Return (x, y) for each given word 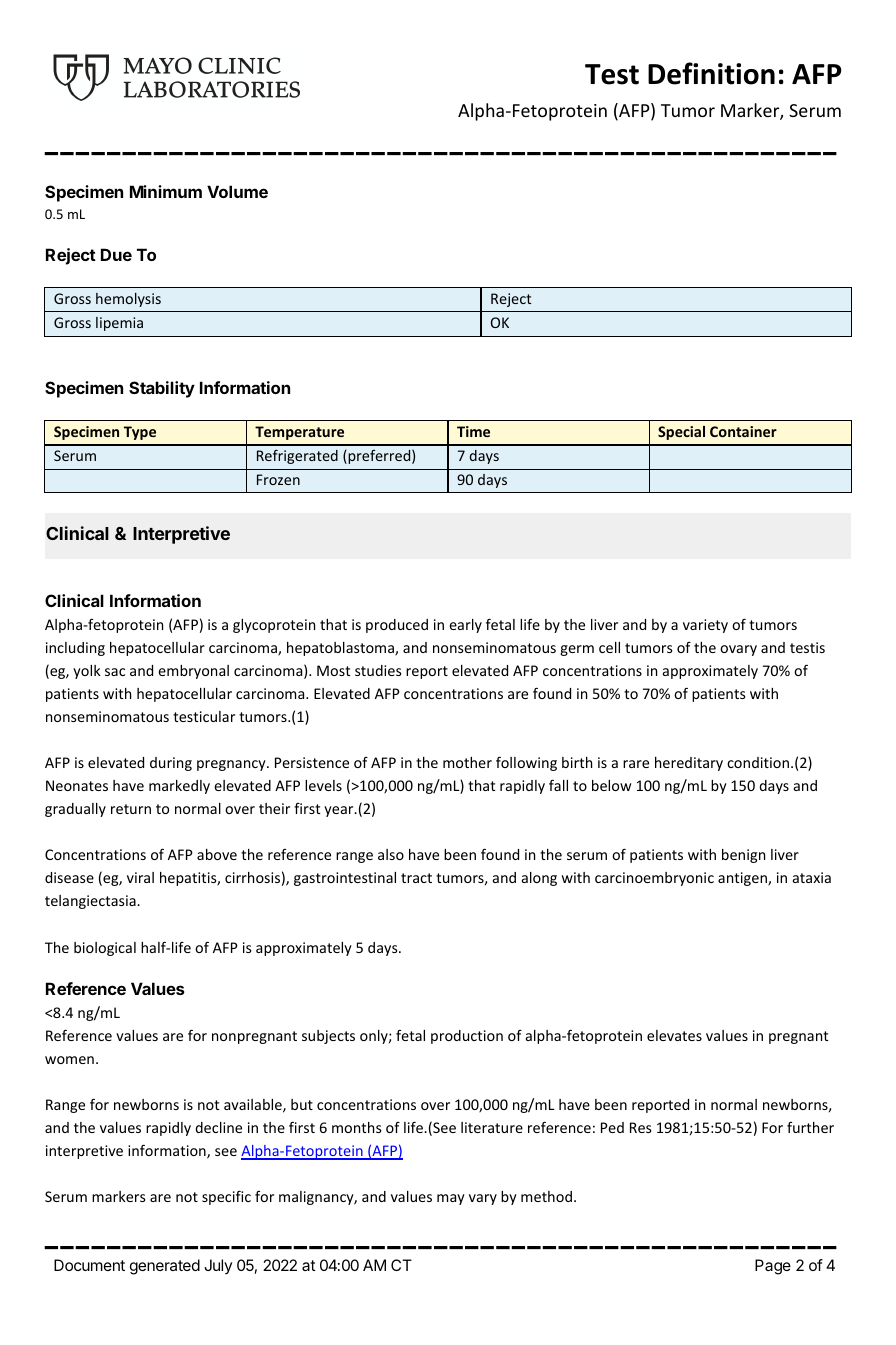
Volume (237, 191)
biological (105, 949)
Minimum (166, 191)
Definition (711, 73)
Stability (162, 389)
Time (473, 431)
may (451, 1199)
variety (705, 626)
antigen (743, 879)
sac (115, 672)
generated (165, 1267)
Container (743, 431)
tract (416, 878)
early (465, 626)
